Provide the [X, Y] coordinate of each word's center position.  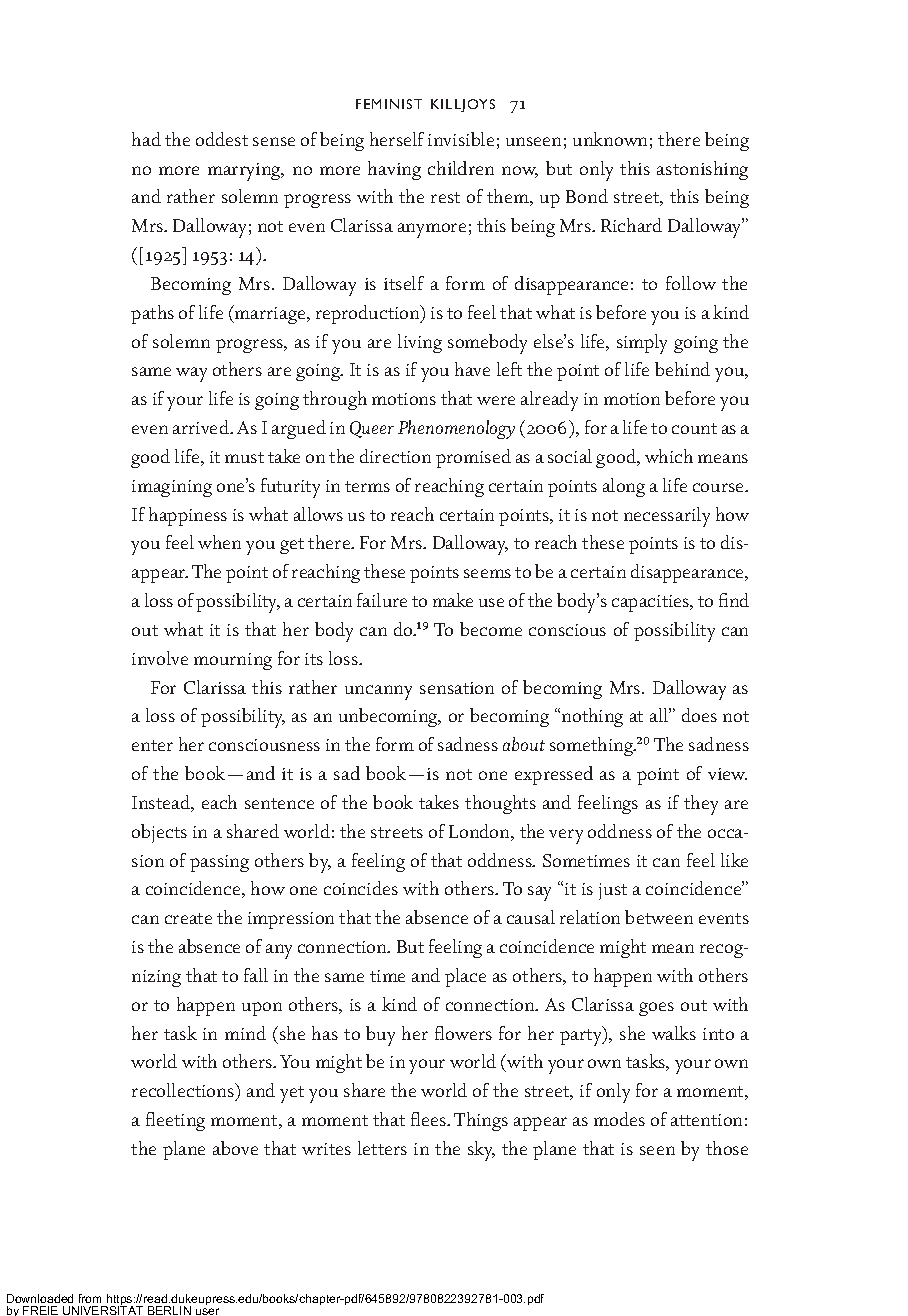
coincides [361, 888]
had [146, 139]
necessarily [667, 517]
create [188, 918]
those [727, 1148]
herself [397, 139]
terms [367, 486]
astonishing [702, 170]
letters [382, 1148]
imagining [172, 488]
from [90, 1298]
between [659, 917]
